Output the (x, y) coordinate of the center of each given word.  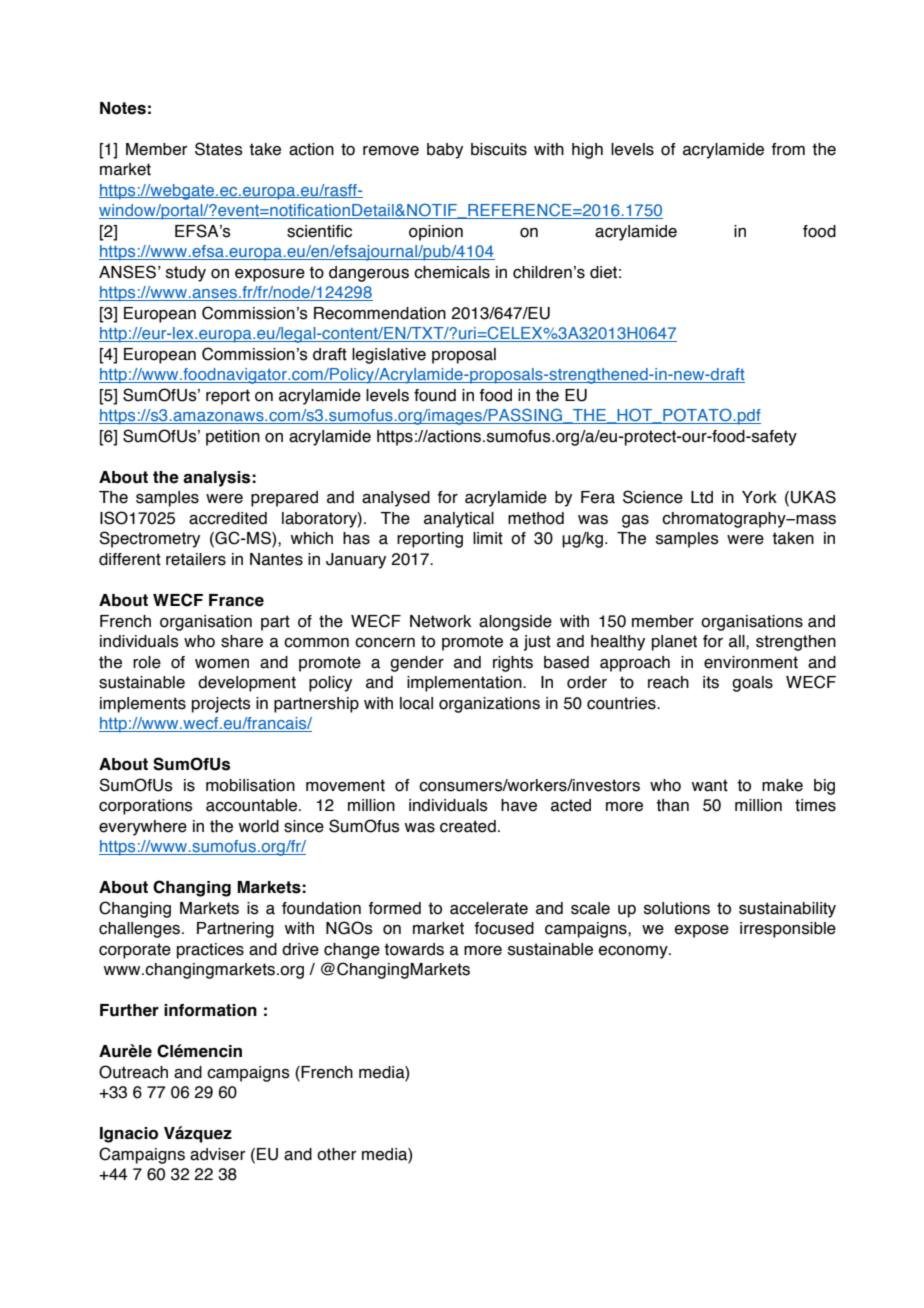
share (242, 641)
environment (751, 662)
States (219, 149)
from (788, 149)
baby (445, 151)
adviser (217, 1154)
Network (440, 621)
